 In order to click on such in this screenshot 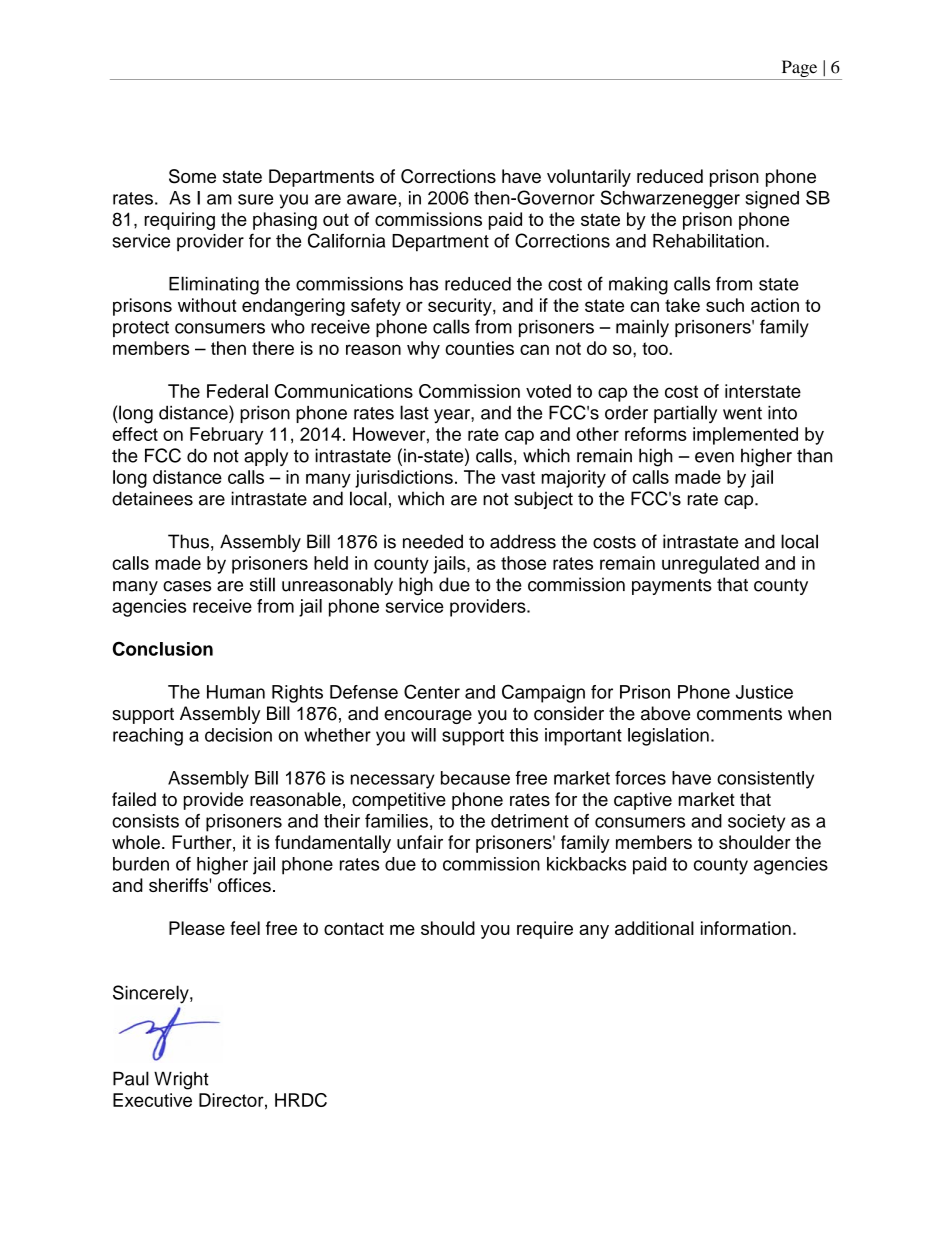, I will do `click(725, 305)`.
